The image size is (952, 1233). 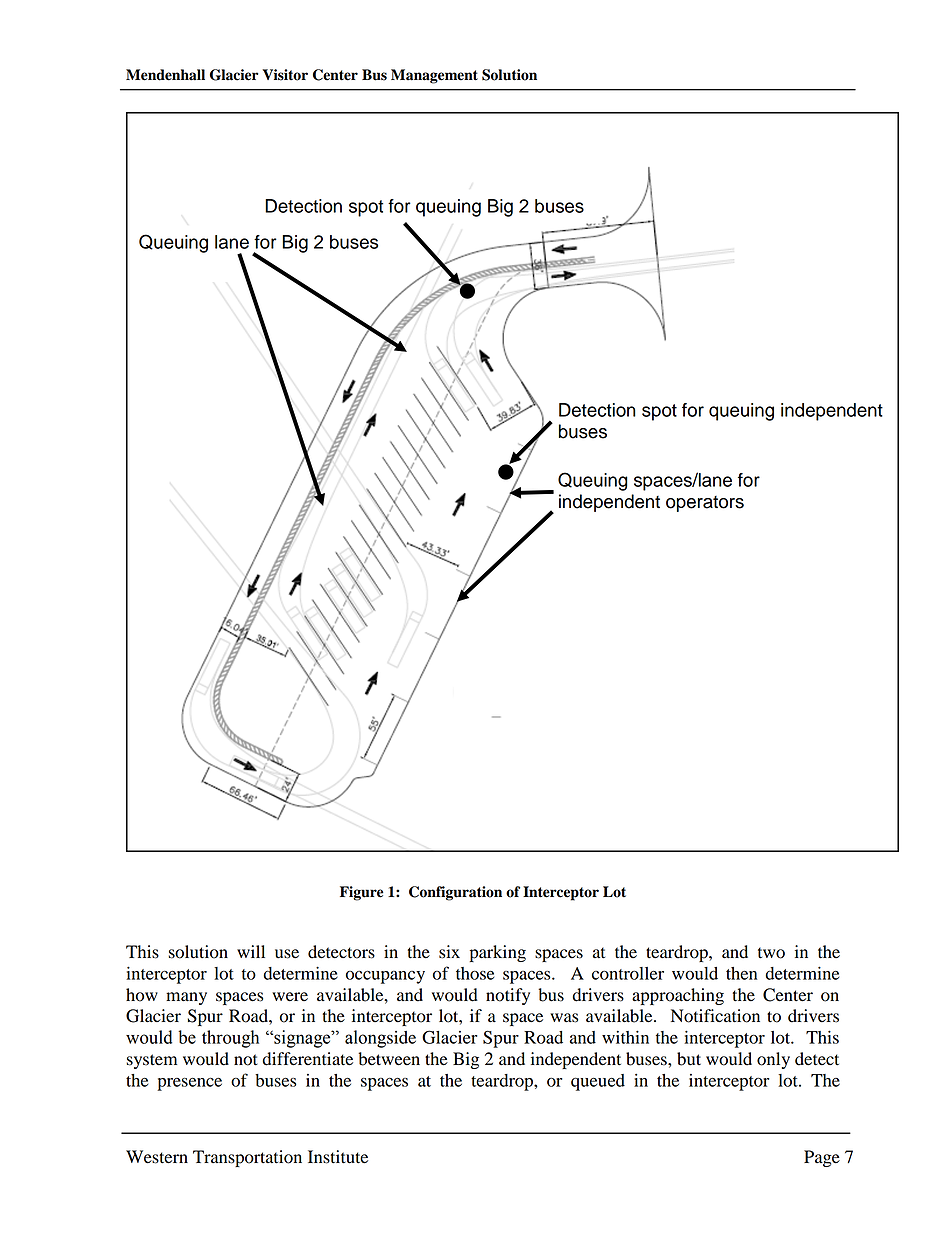 What do you see at coordinates (705, 504) in the page?
I see `operators` at bounding box center [705, 504].
